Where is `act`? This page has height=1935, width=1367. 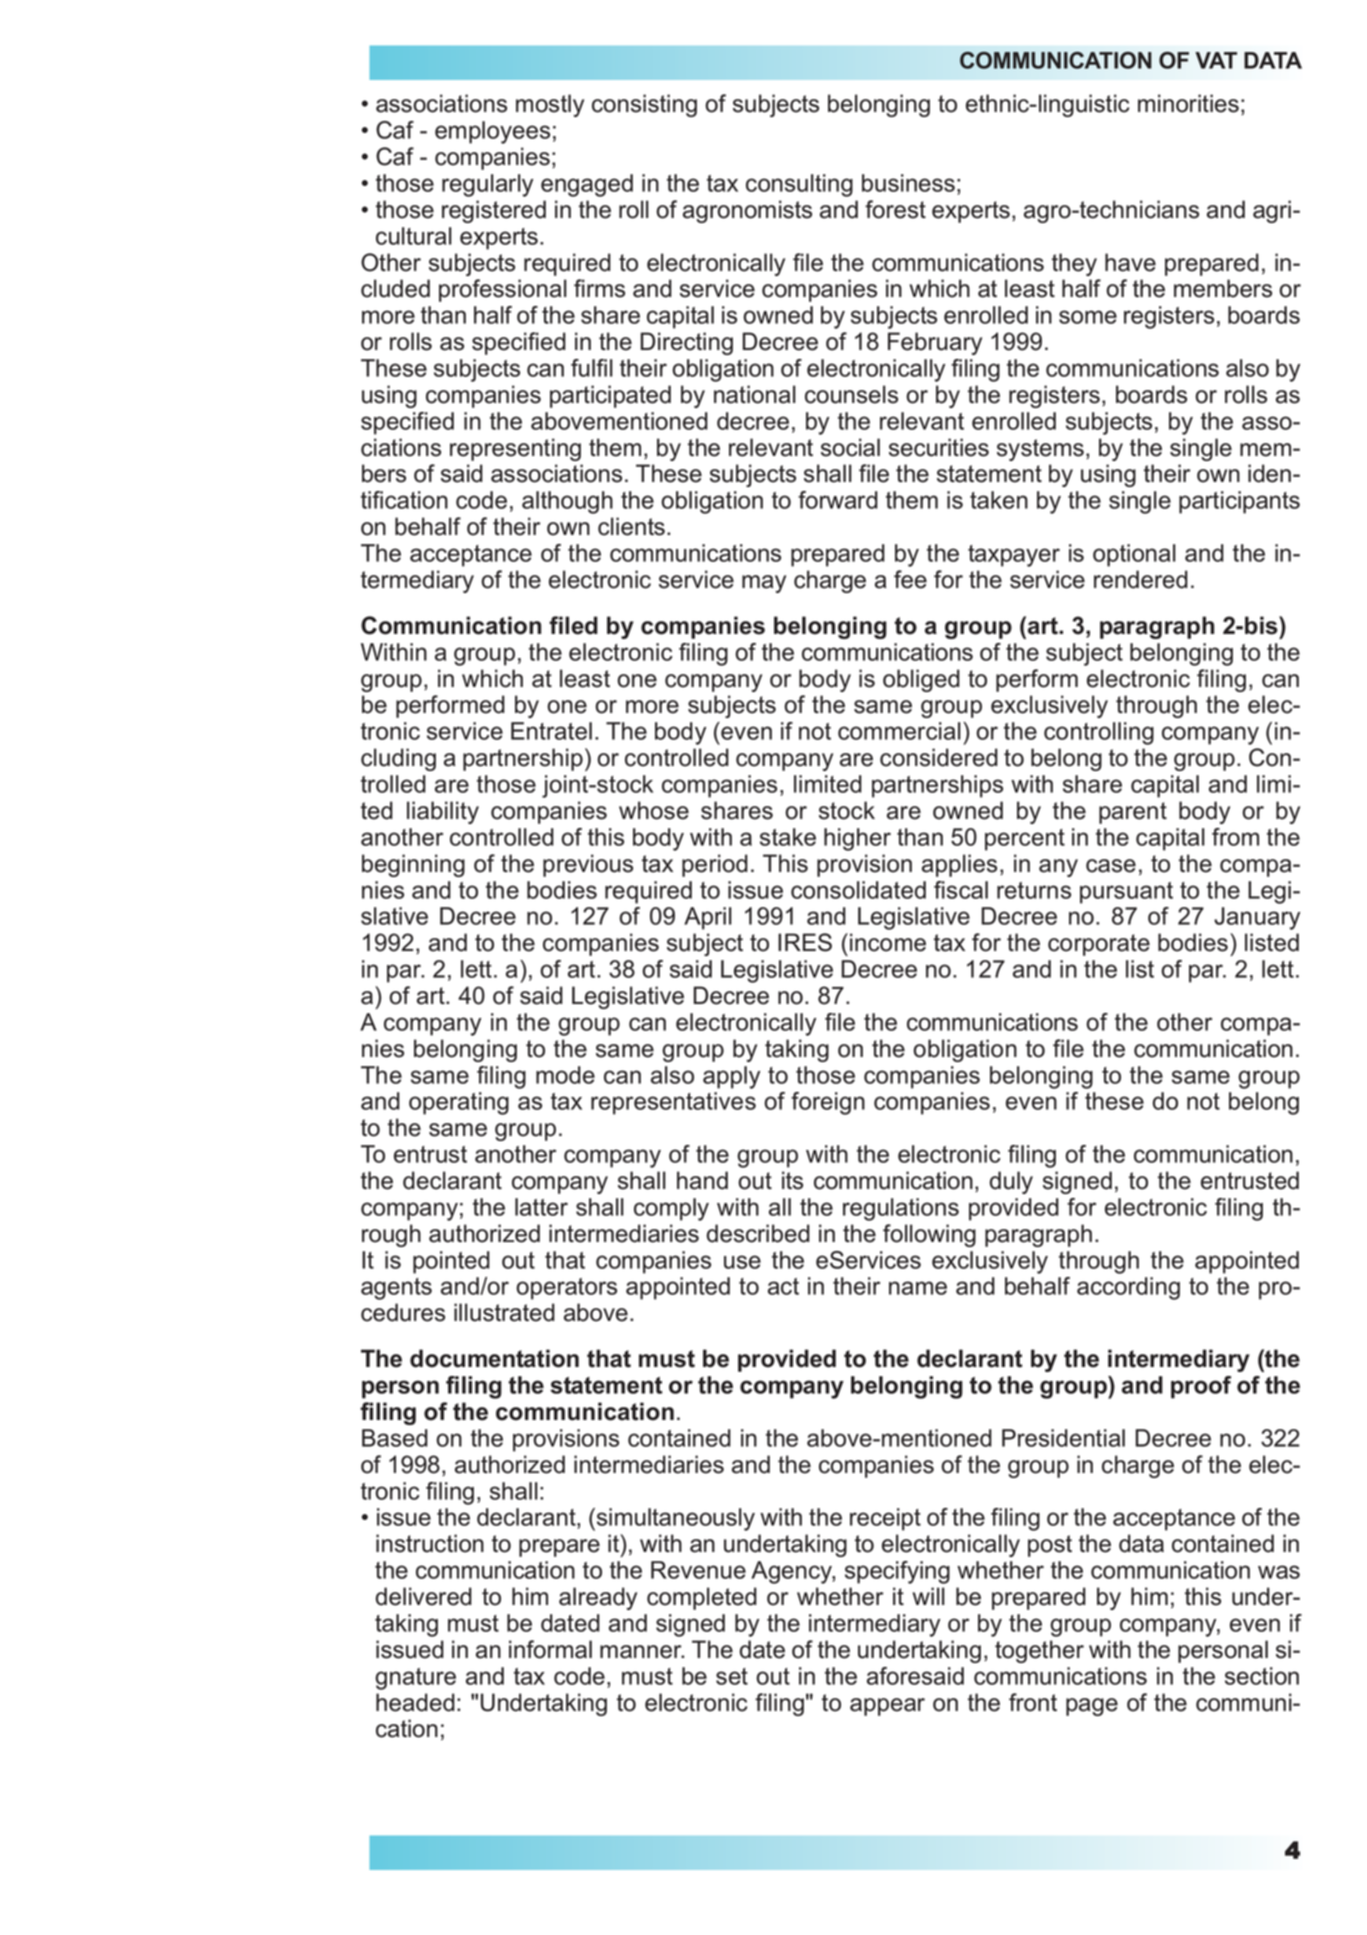 act is located at coordinates (783, 1286).
